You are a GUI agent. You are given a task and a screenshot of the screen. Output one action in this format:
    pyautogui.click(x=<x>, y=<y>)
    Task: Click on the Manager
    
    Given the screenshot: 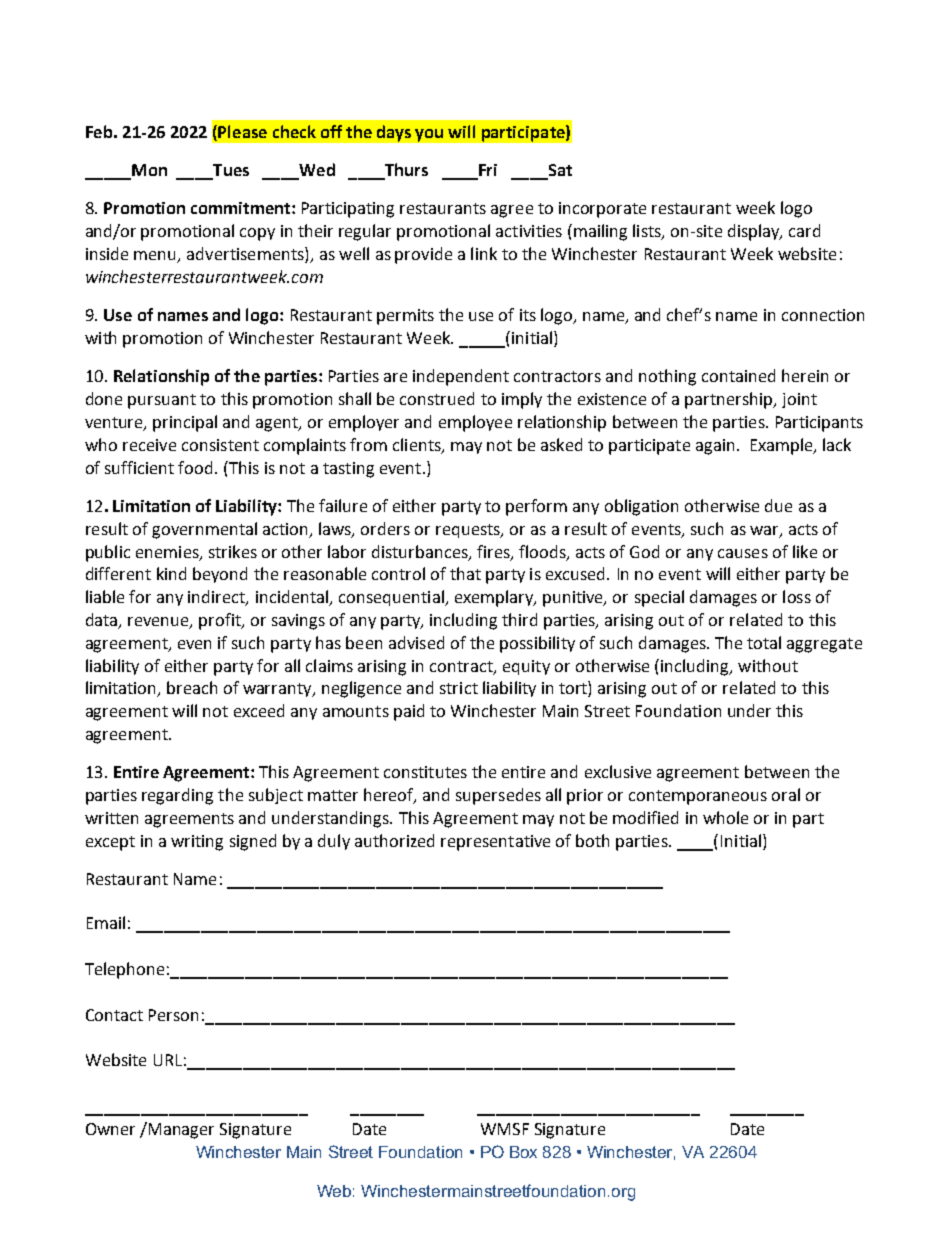 What is the action you would take?
    pyautogui.click(x=181, y=1131)
